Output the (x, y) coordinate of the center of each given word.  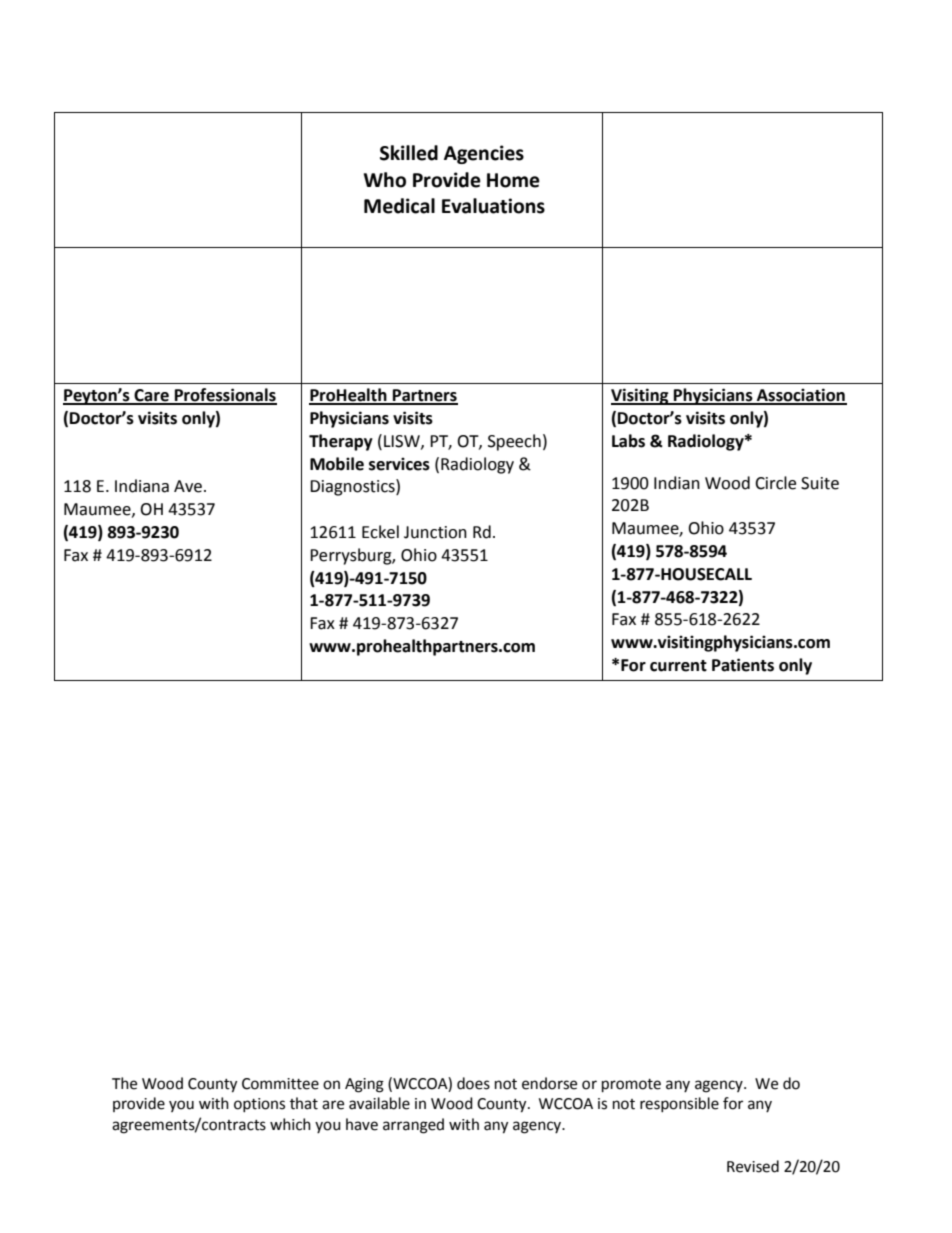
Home (513, 180)
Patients (743, 665)
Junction (435, 532)
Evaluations (493, 206)
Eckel (380, 532)
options (259, 1105)
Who (385, 180)
